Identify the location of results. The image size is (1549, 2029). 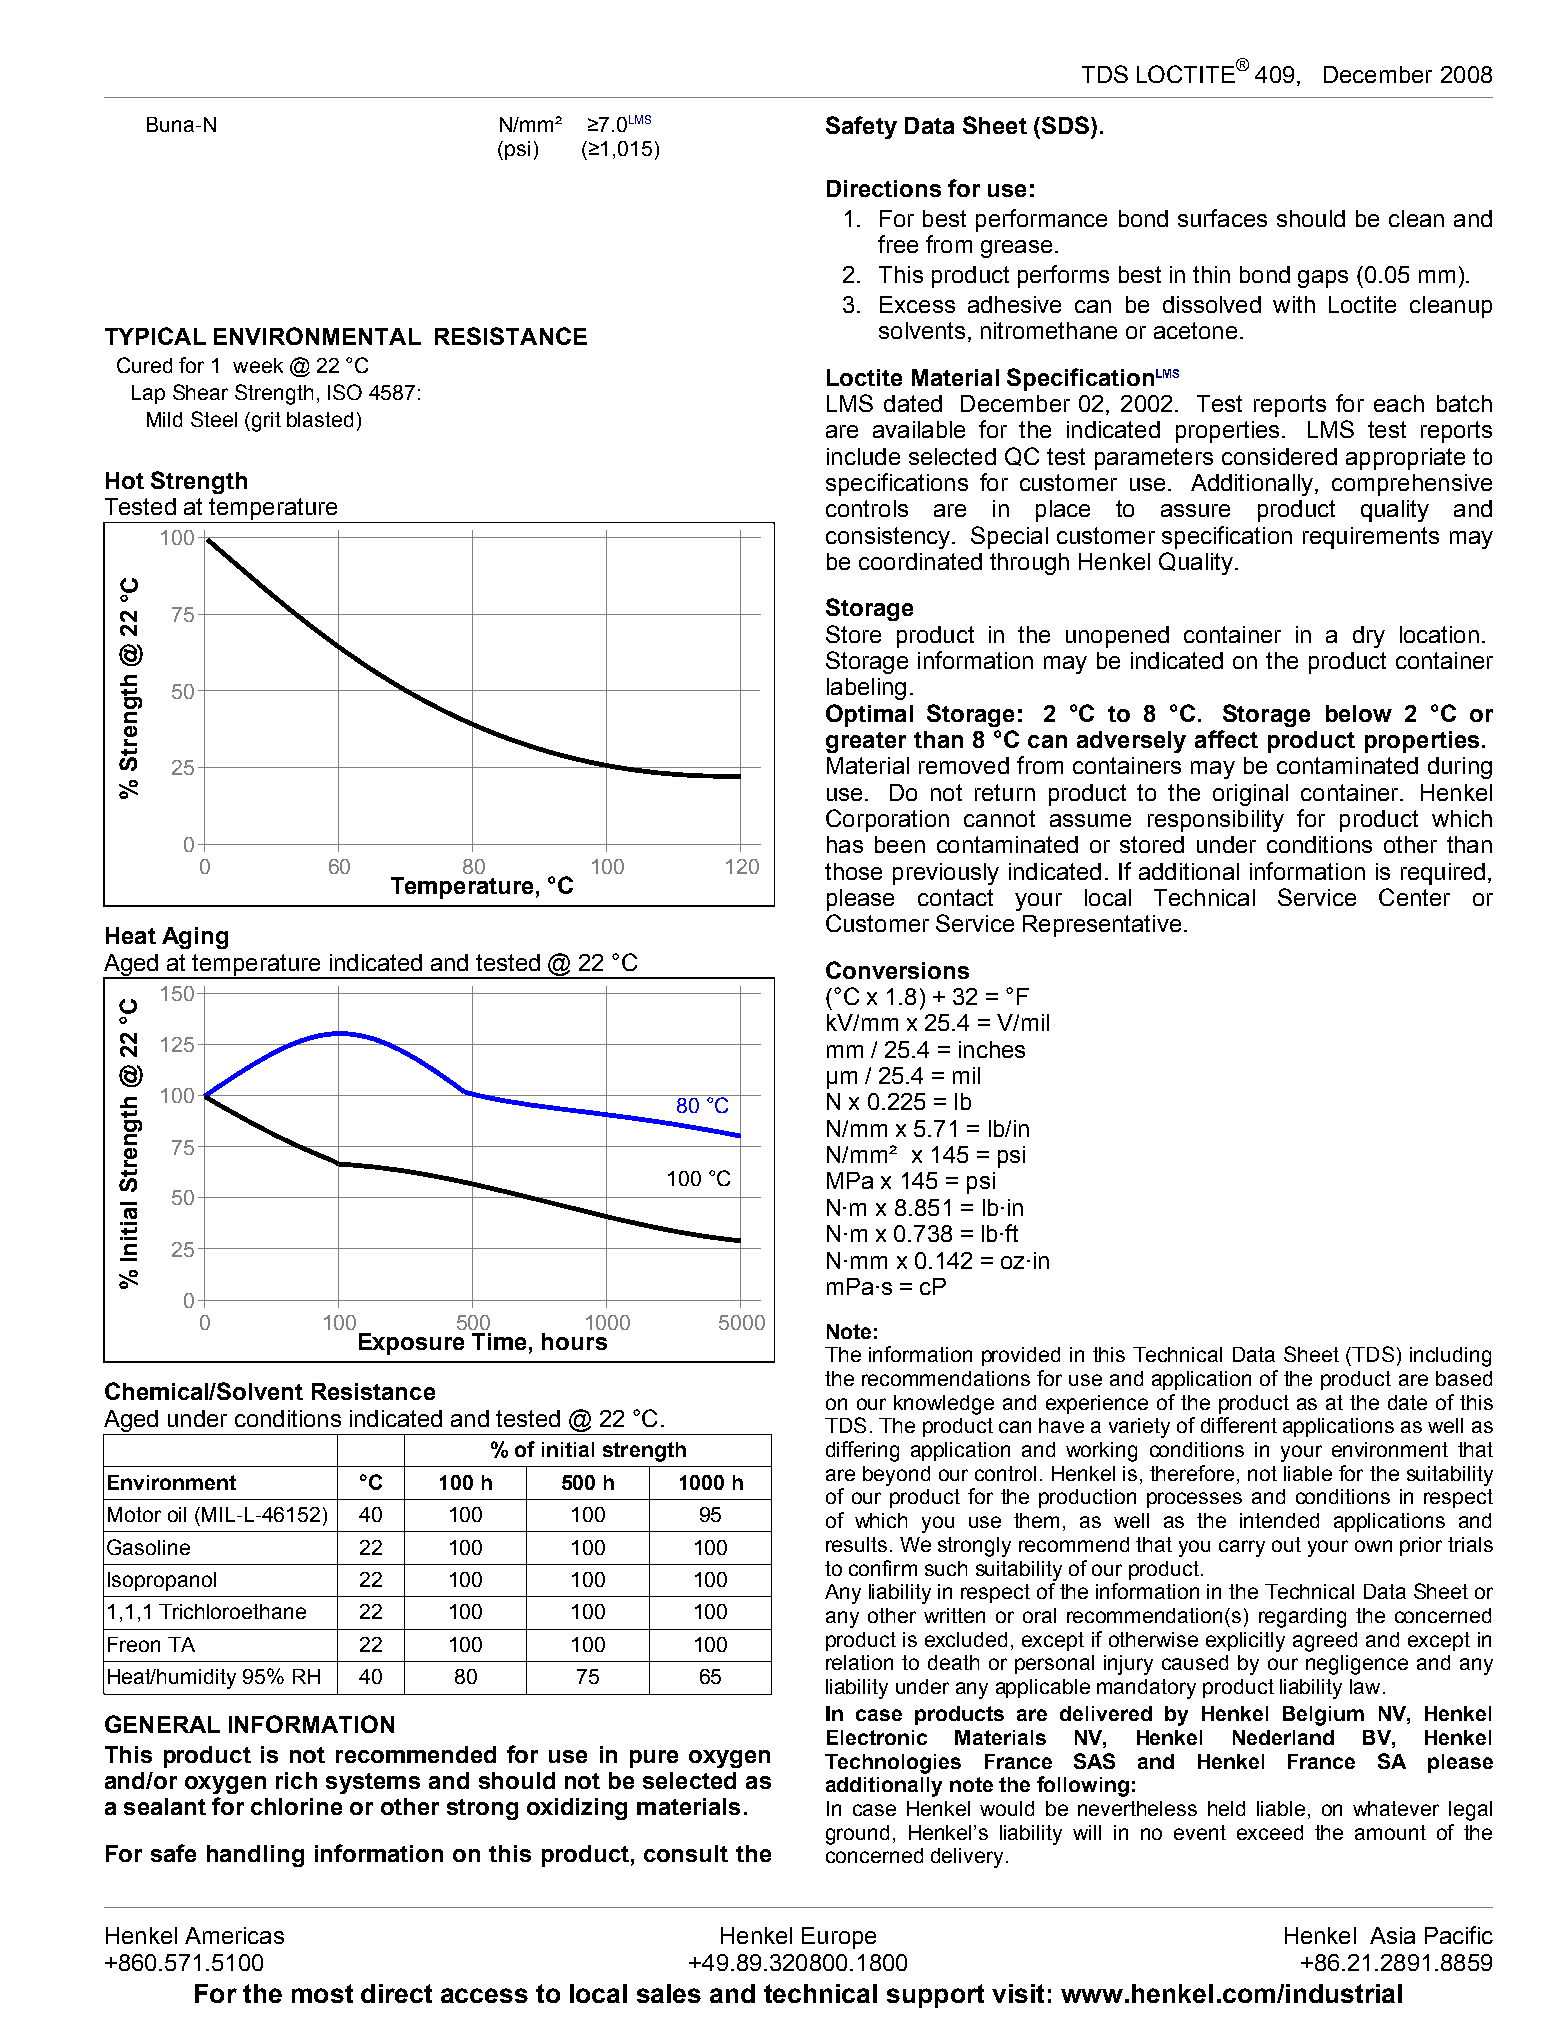
(856, 1544).
